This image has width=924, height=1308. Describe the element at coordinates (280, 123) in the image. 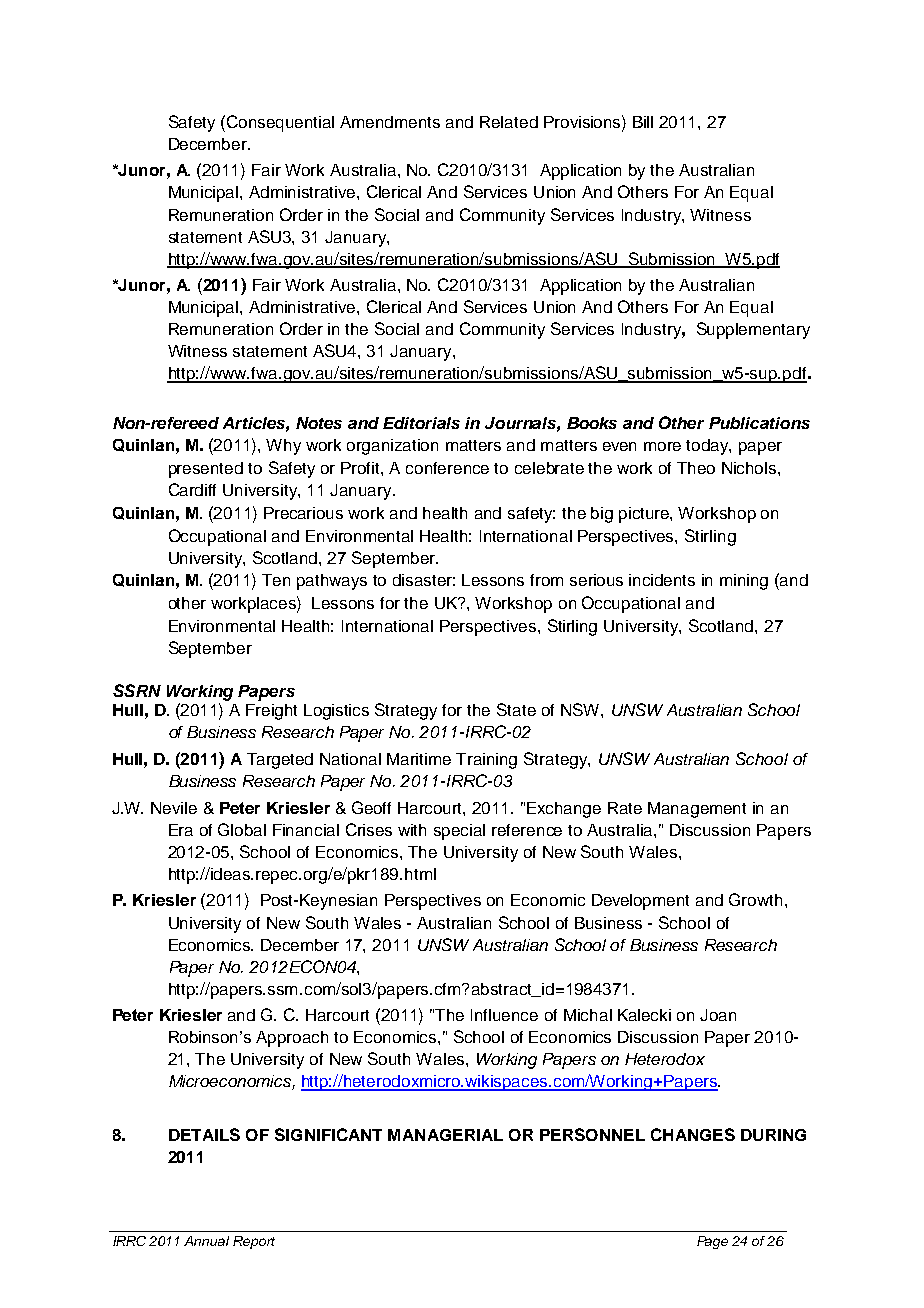

I see `Consequential` at that location.
